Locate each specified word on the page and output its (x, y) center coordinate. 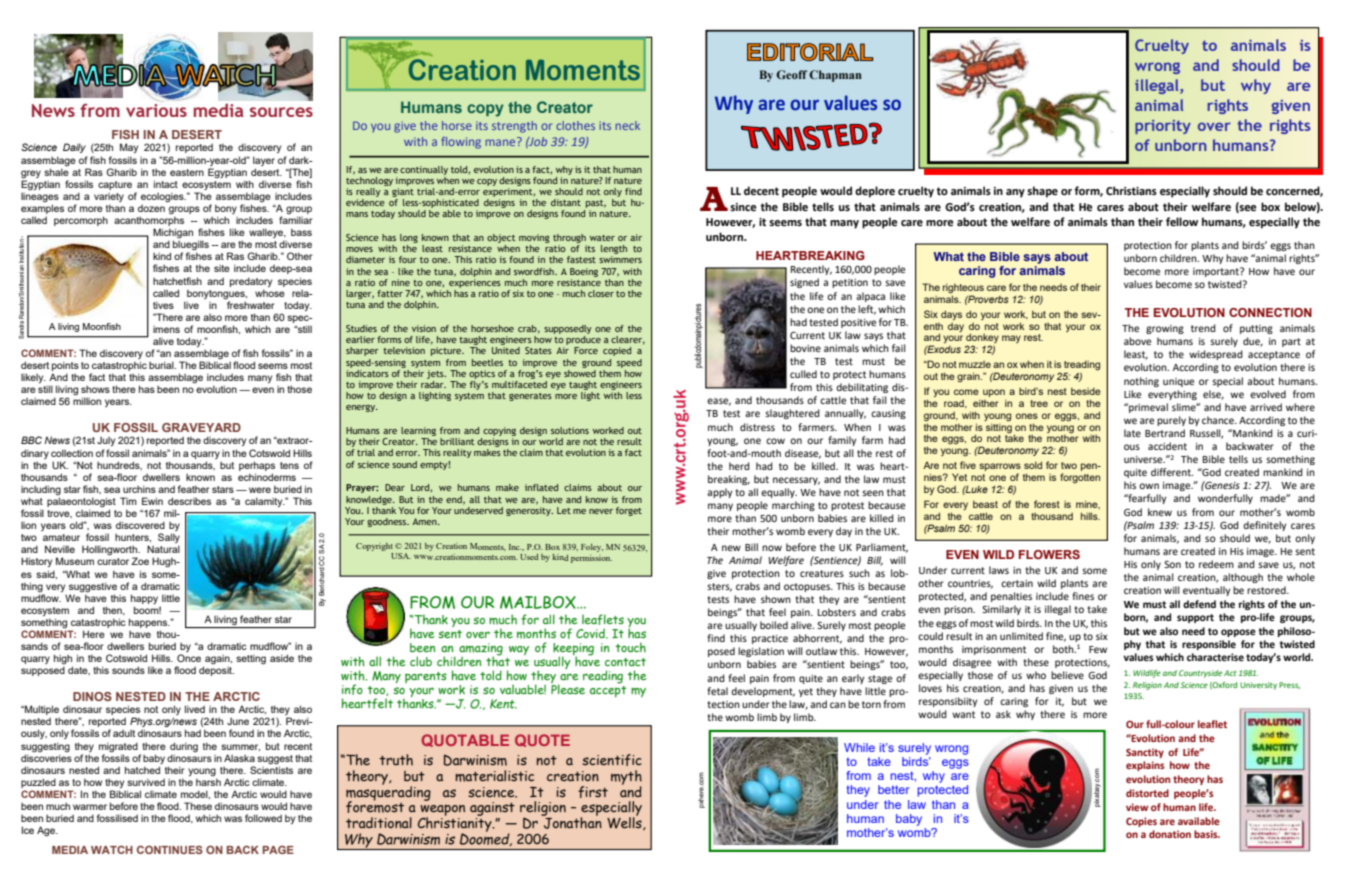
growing (1165, 329)
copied (617, 351)
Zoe (140, 561)
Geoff (791, 74)
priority (1163, 127)
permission (591, 559)
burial (162, 365)
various (156, 110)
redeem (1216, 564)
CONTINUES (170, 849)
